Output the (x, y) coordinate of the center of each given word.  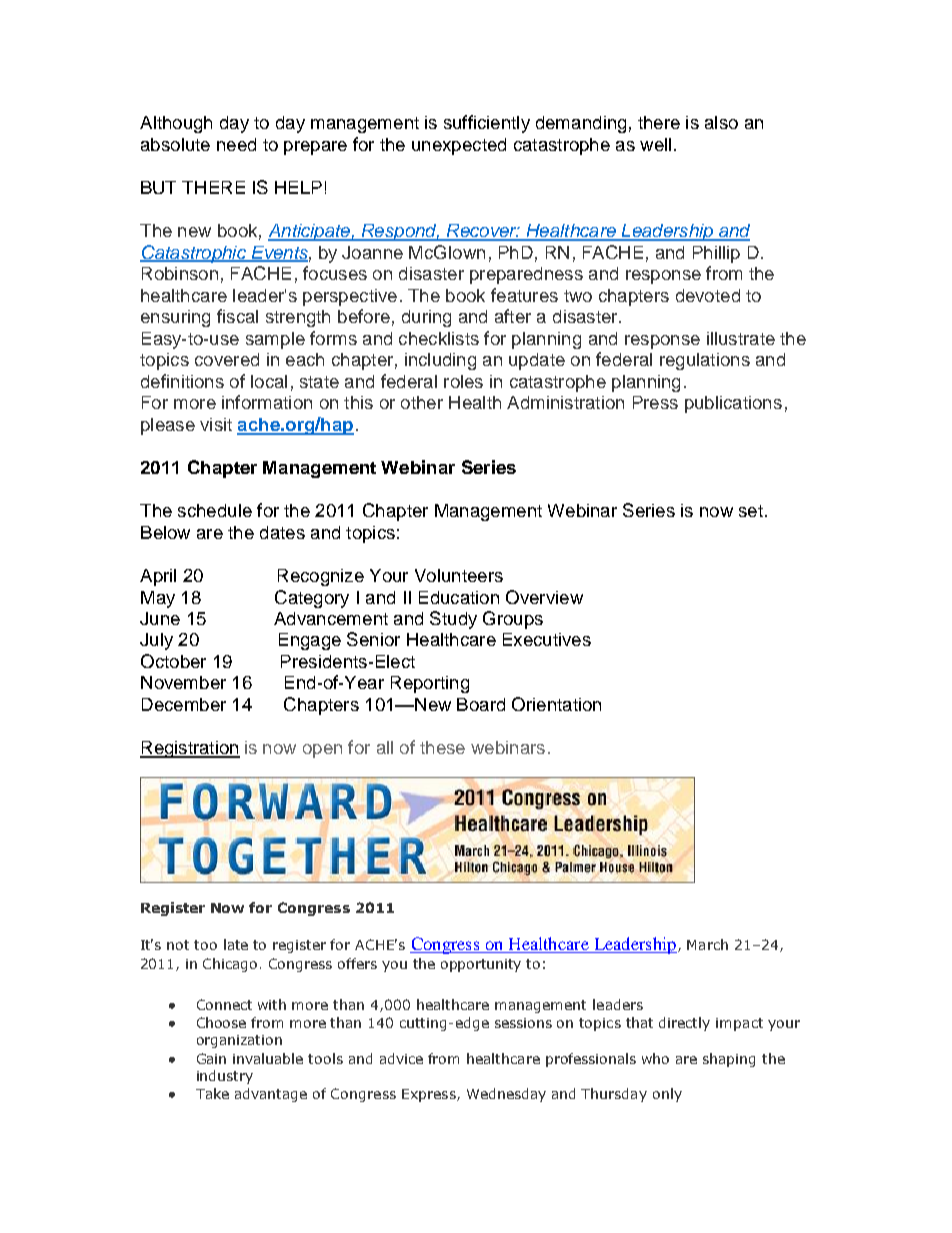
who (655, 1058)
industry (225, 1077)
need (236, 144)
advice (401, 1058)
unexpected (459, 146)
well (655, 144)
